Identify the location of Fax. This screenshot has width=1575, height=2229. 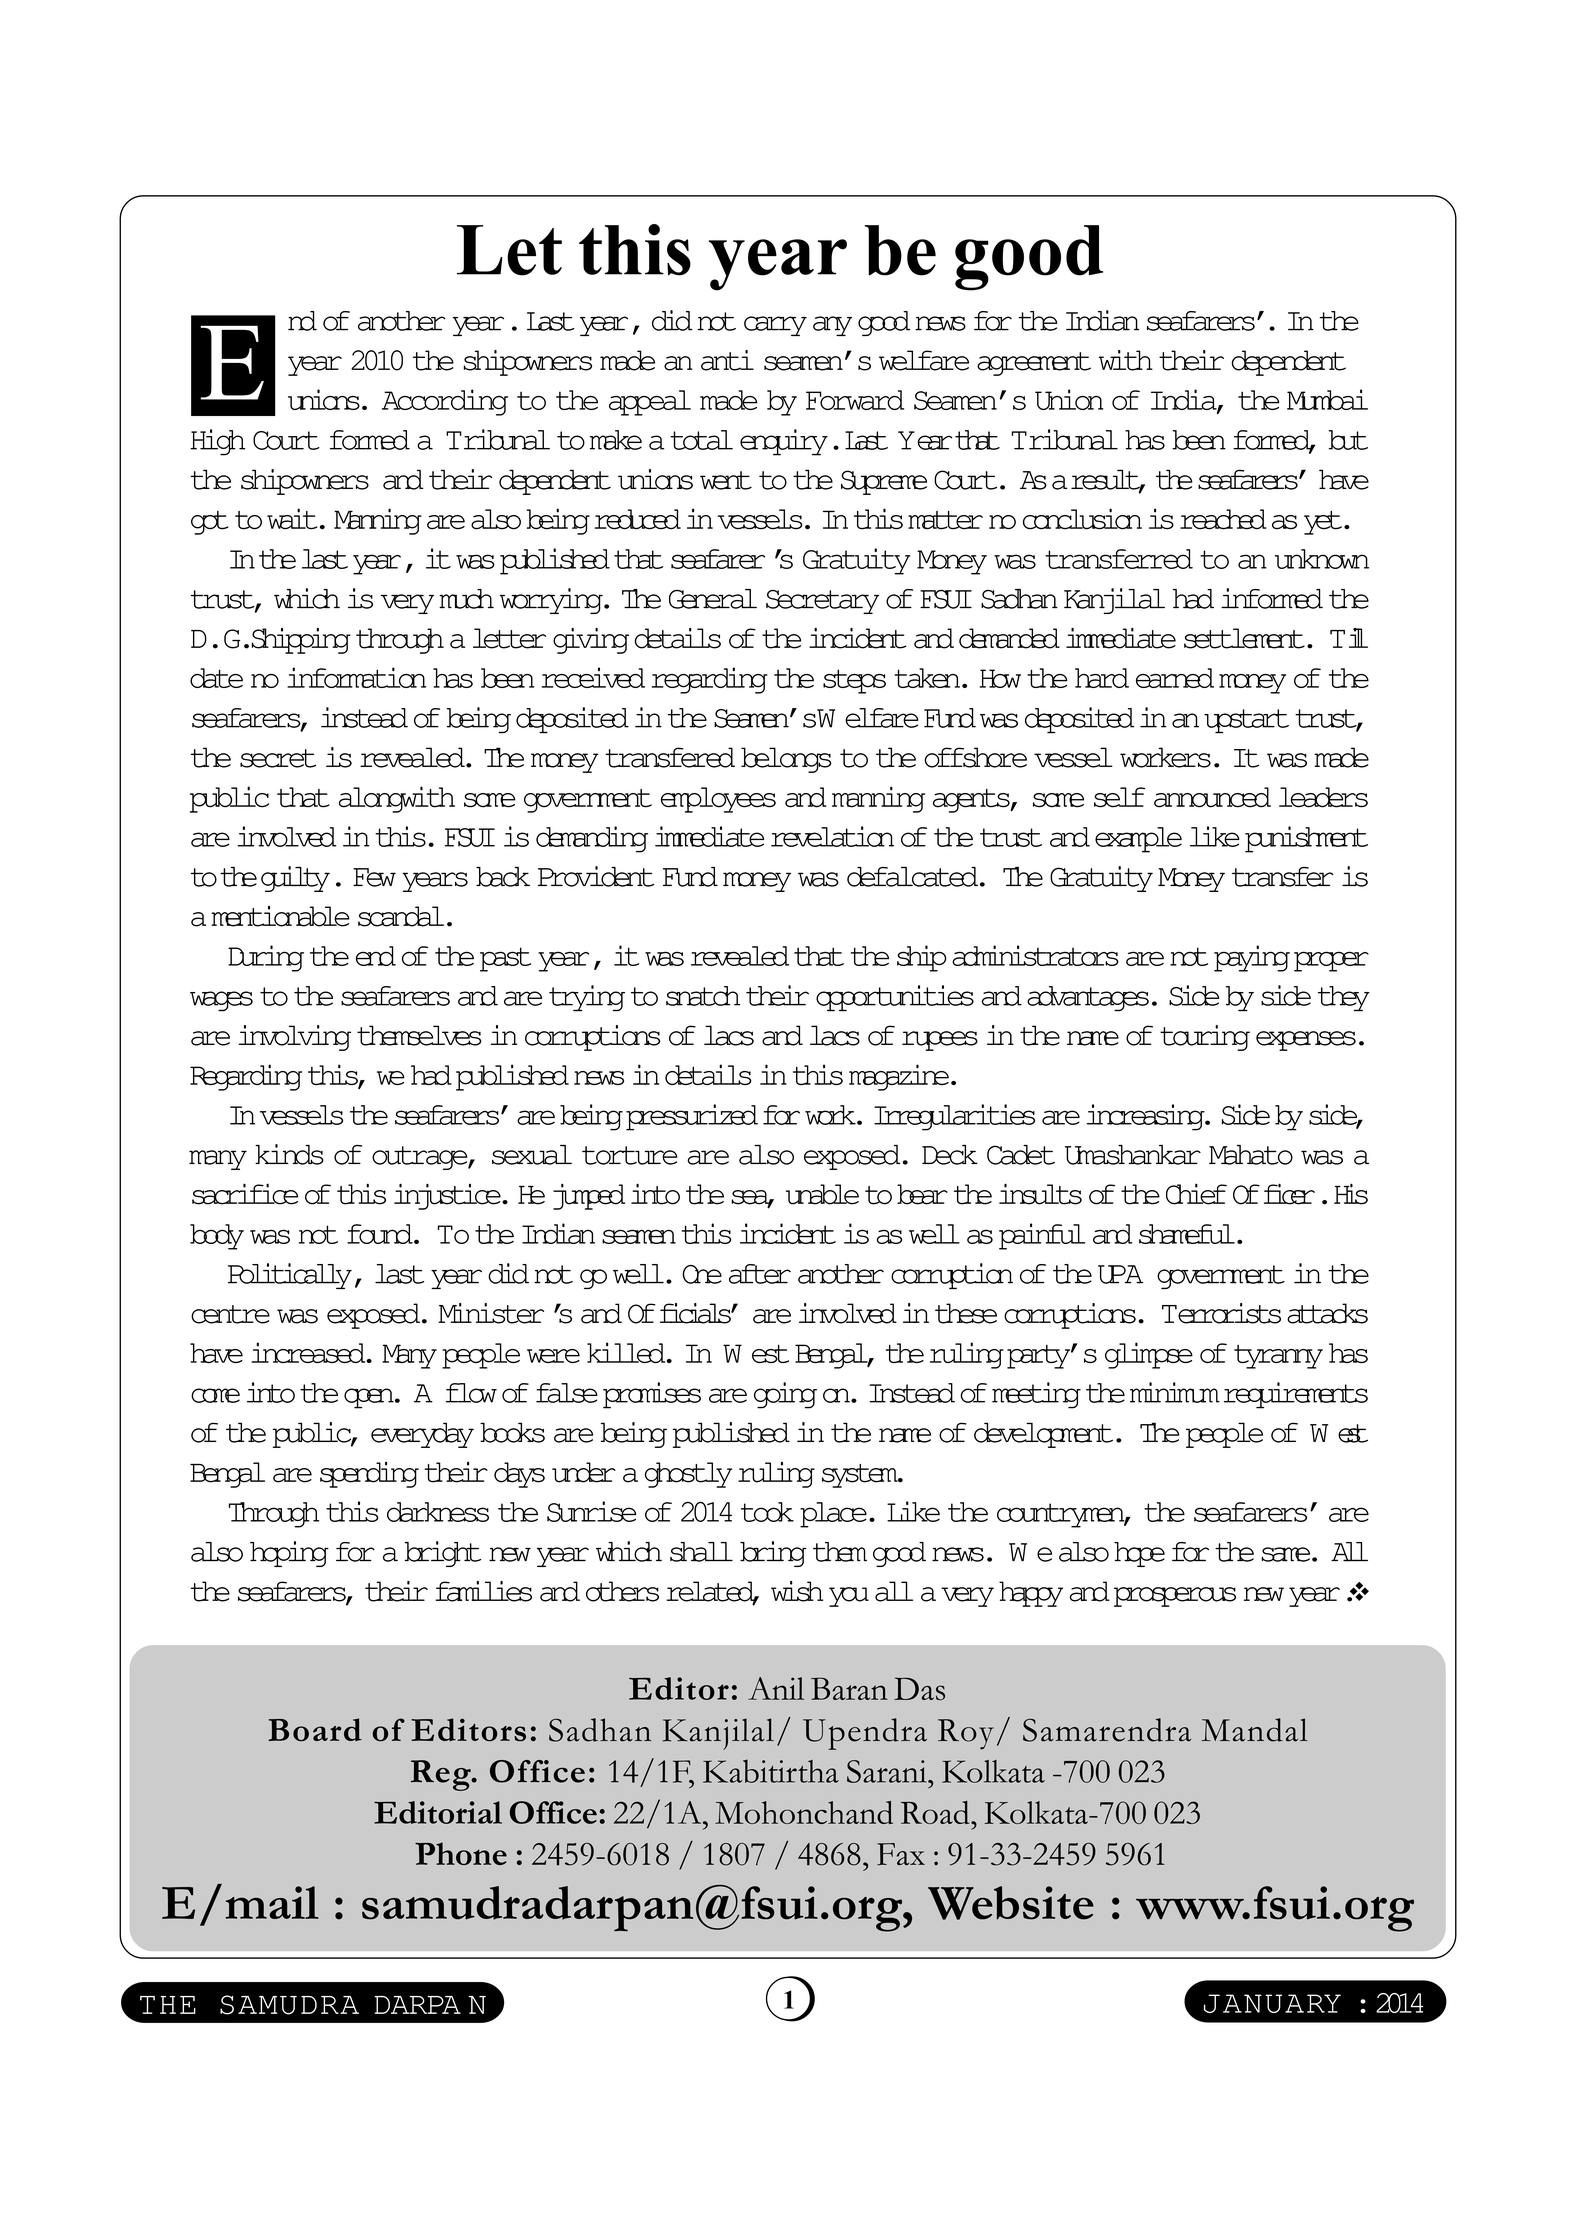
(901, 1854).
